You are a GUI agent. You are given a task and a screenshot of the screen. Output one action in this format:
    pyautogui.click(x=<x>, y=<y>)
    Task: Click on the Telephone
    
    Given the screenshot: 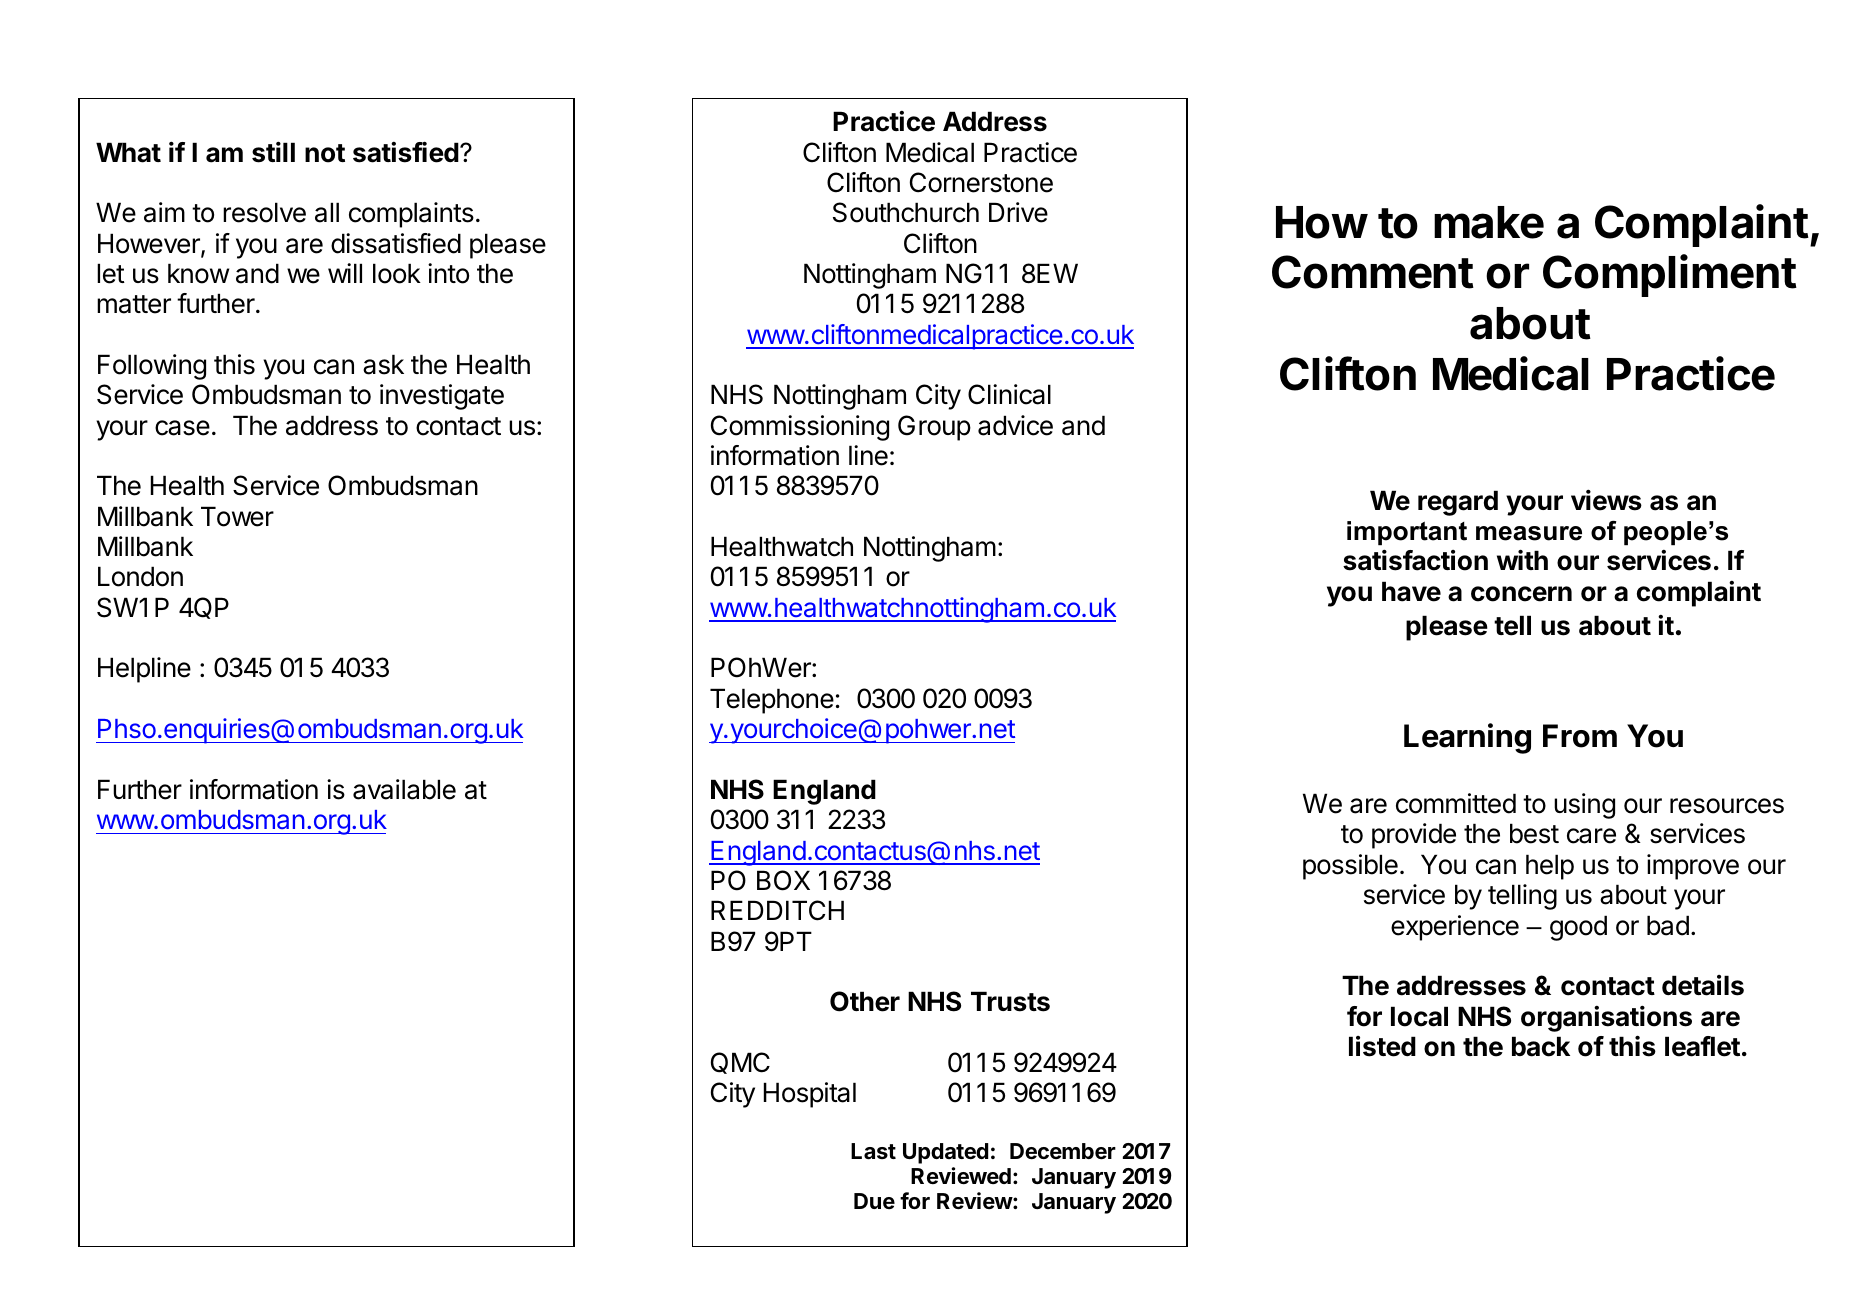 What is the action you would take?
    pyautogui.click(x=772, y=701)
